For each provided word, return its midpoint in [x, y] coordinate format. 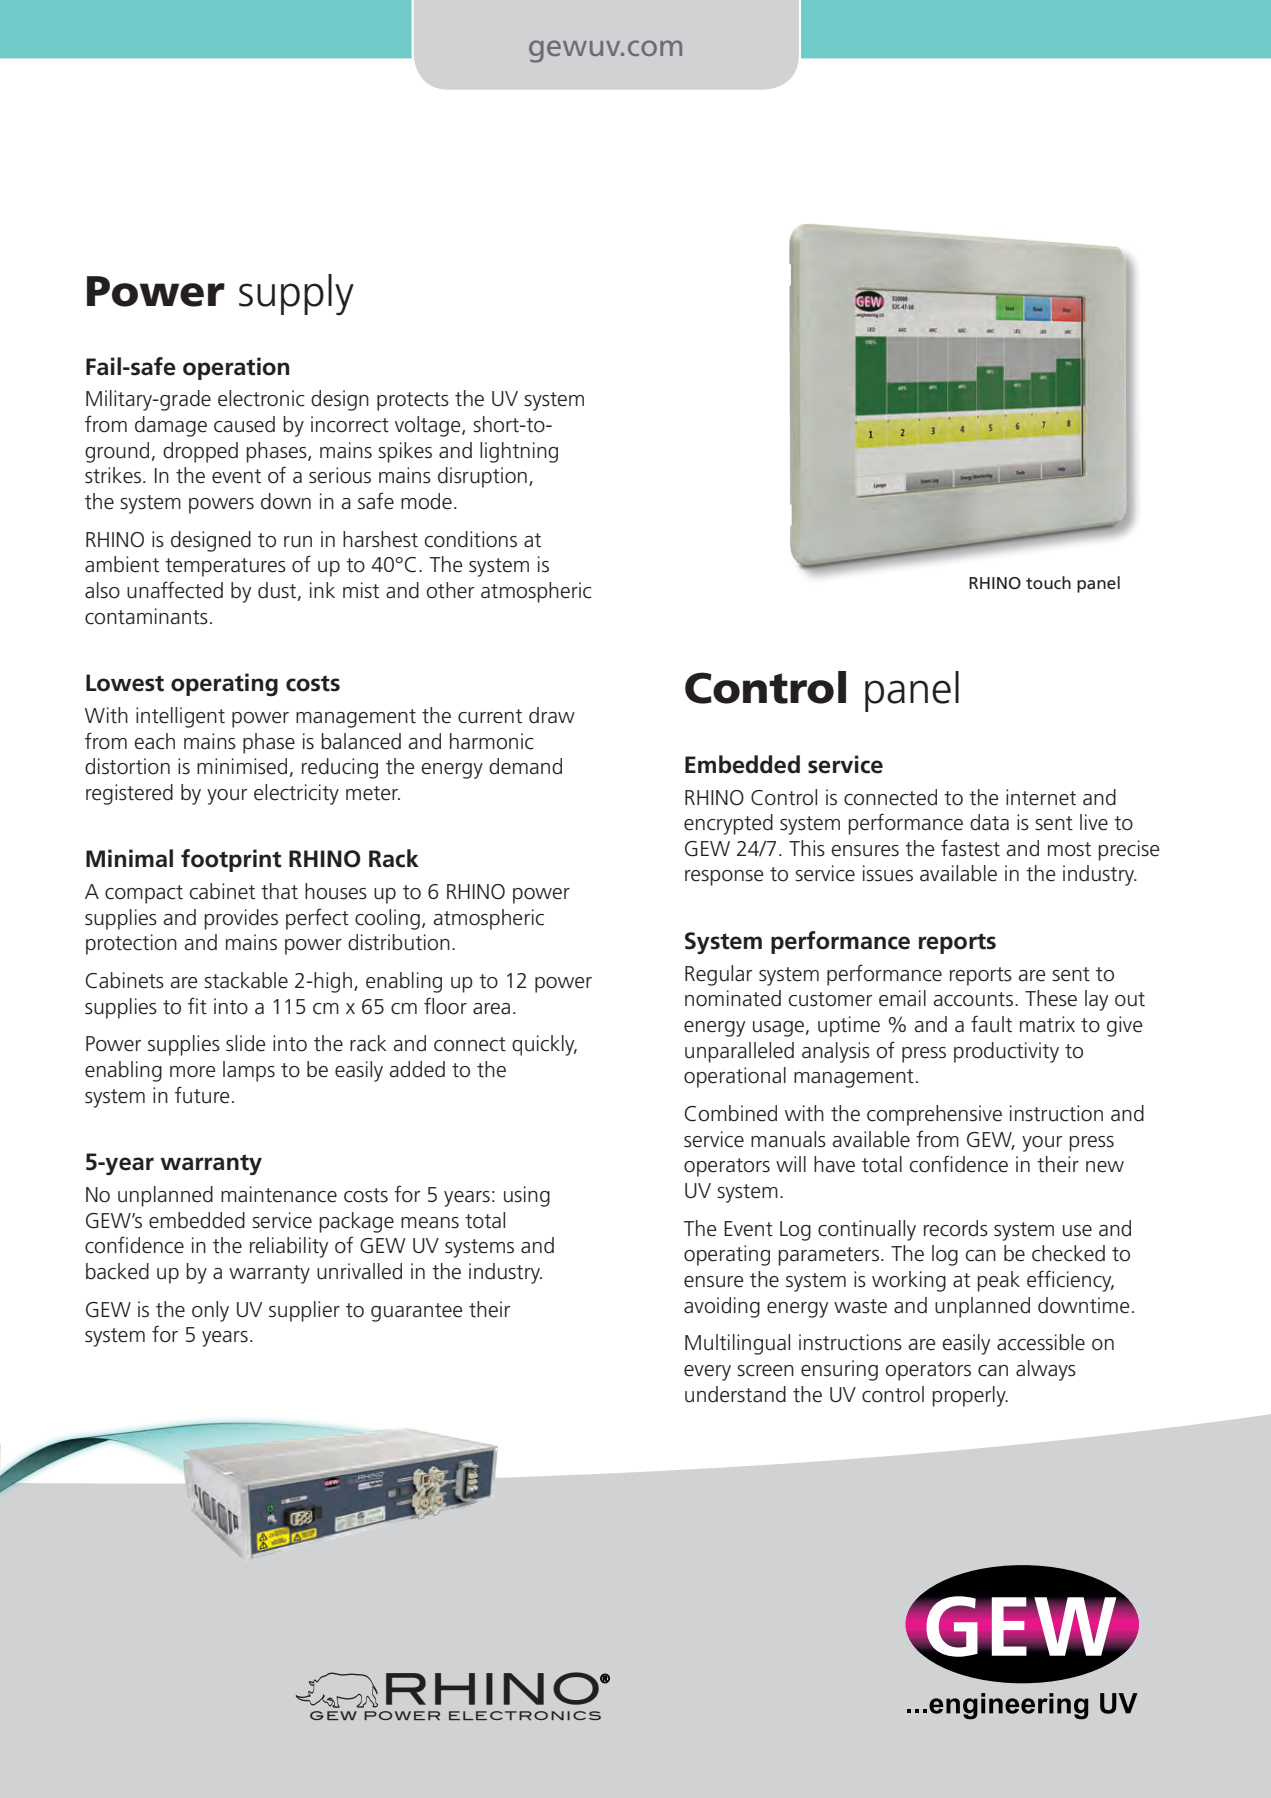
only [210, 1311]
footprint [231, 860]
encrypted [728, 824]
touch [1048, 582]
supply [296, 295]
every [707, 1373]
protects [413, 401]
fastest [970, 848]
